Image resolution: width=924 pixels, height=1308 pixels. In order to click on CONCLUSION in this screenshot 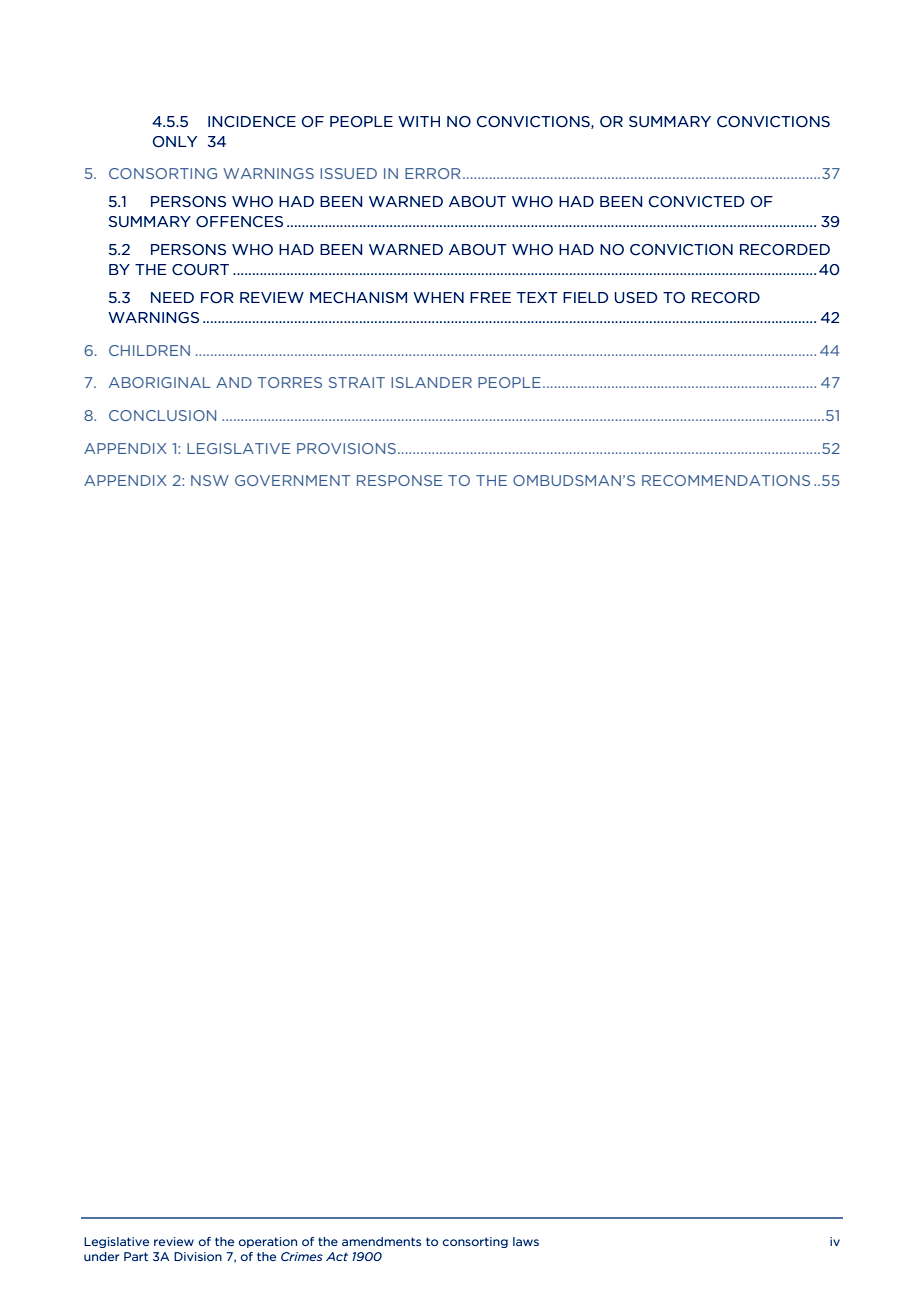, I will do `click(162, 415)`.
